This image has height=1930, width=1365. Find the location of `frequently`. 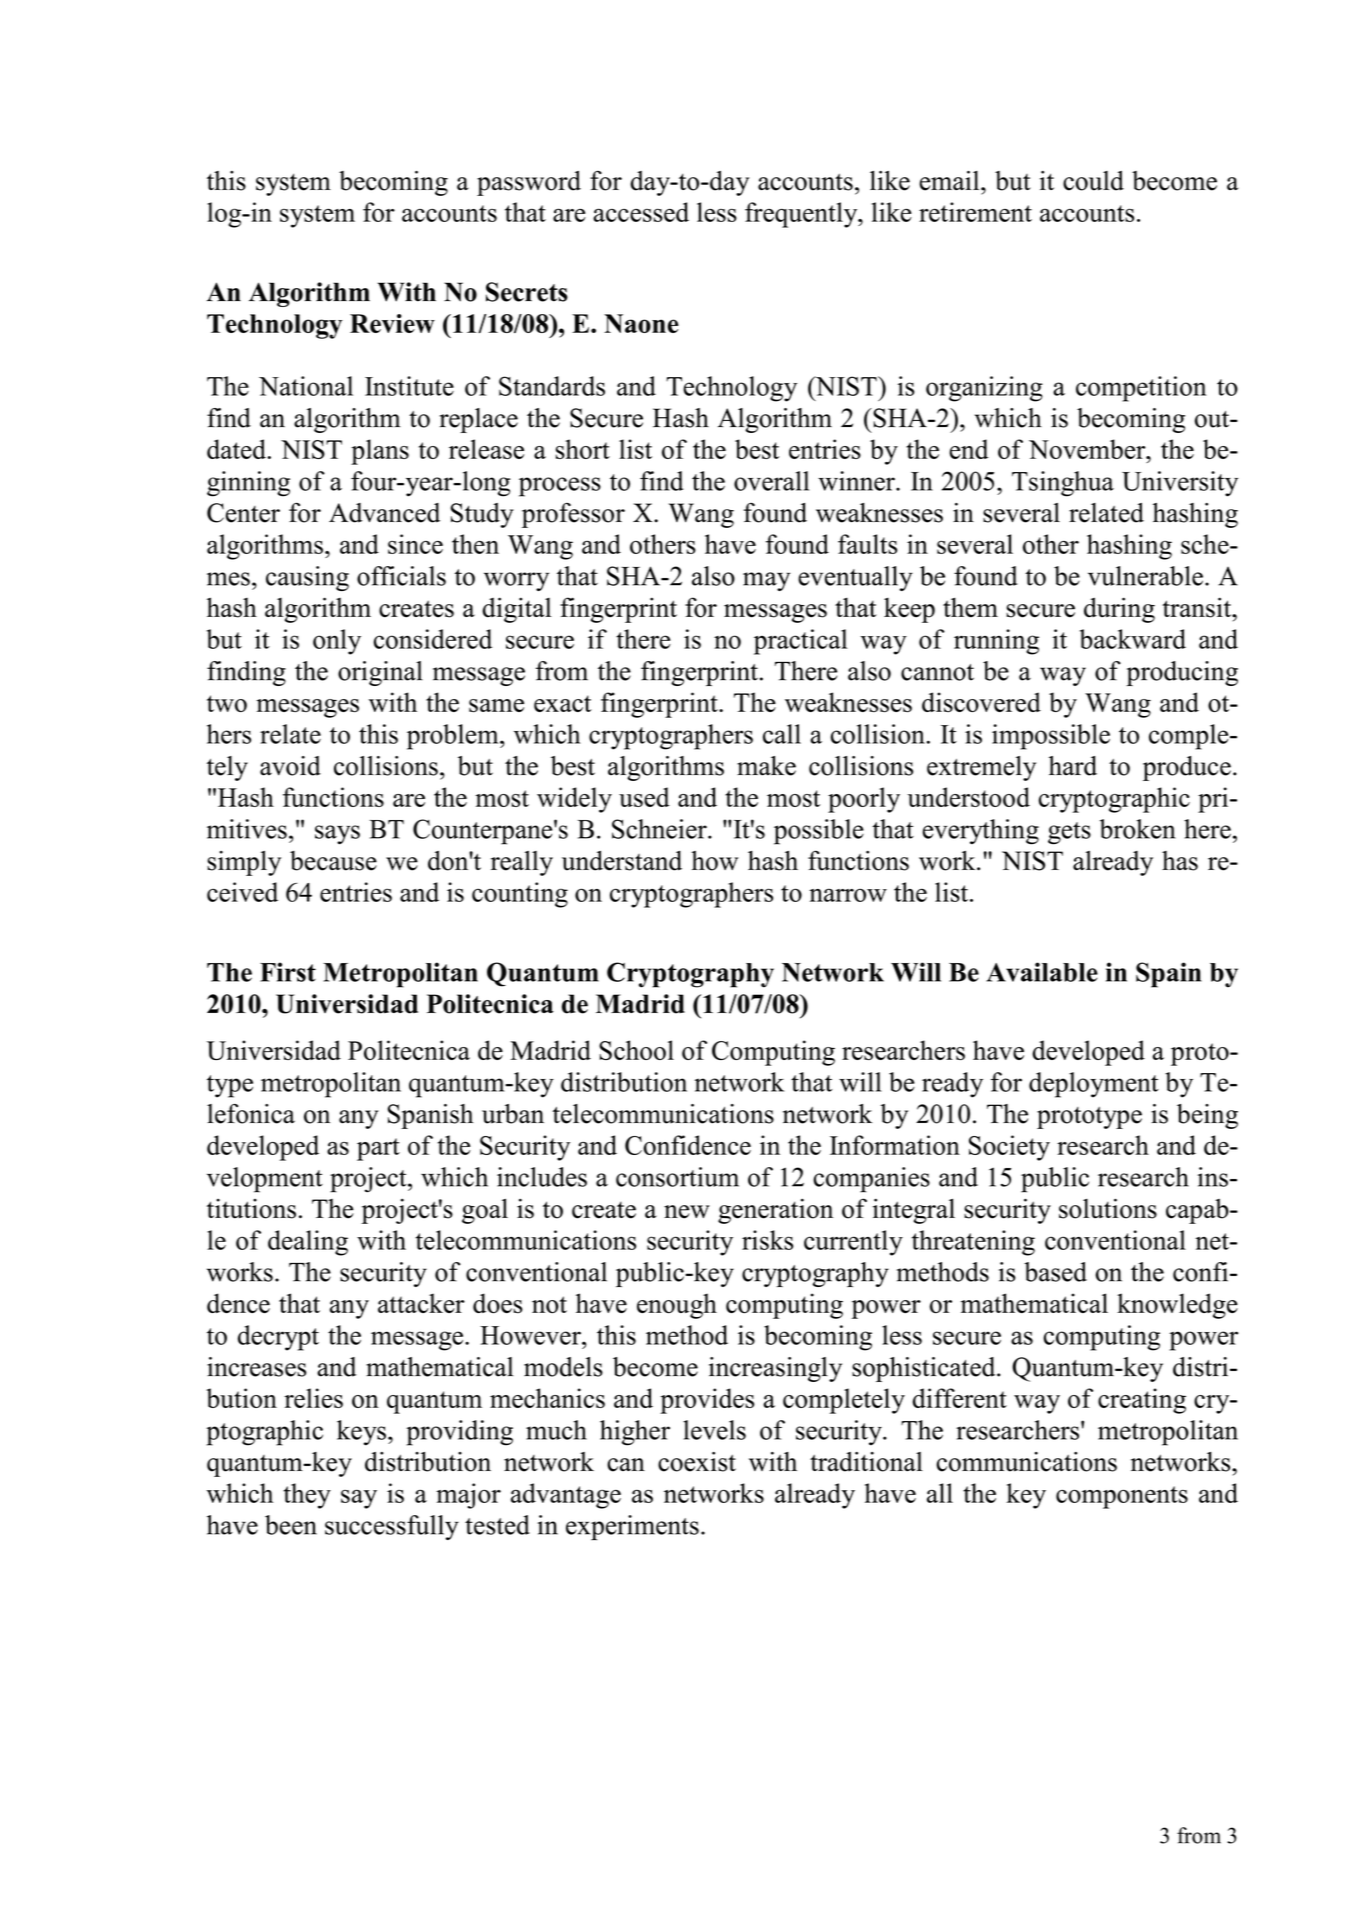

frequently is located at coordinates (802, 215).
